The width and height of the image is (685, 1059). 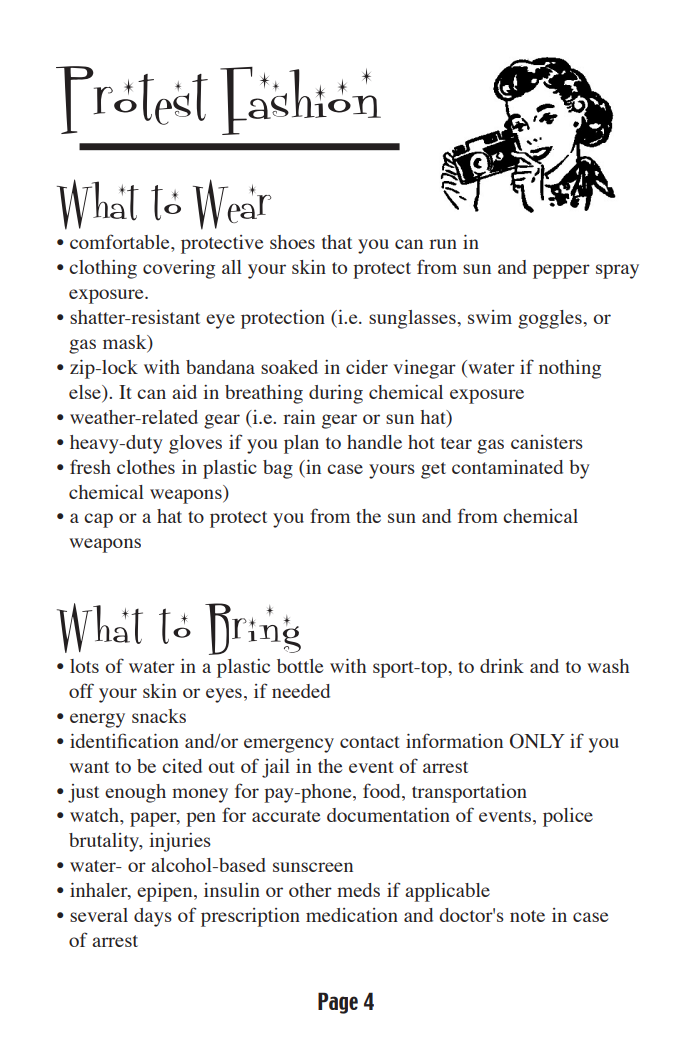 What do you see at coordinates (301, 691) in the image?
I see `needed` at bounding box center [301, 691].
